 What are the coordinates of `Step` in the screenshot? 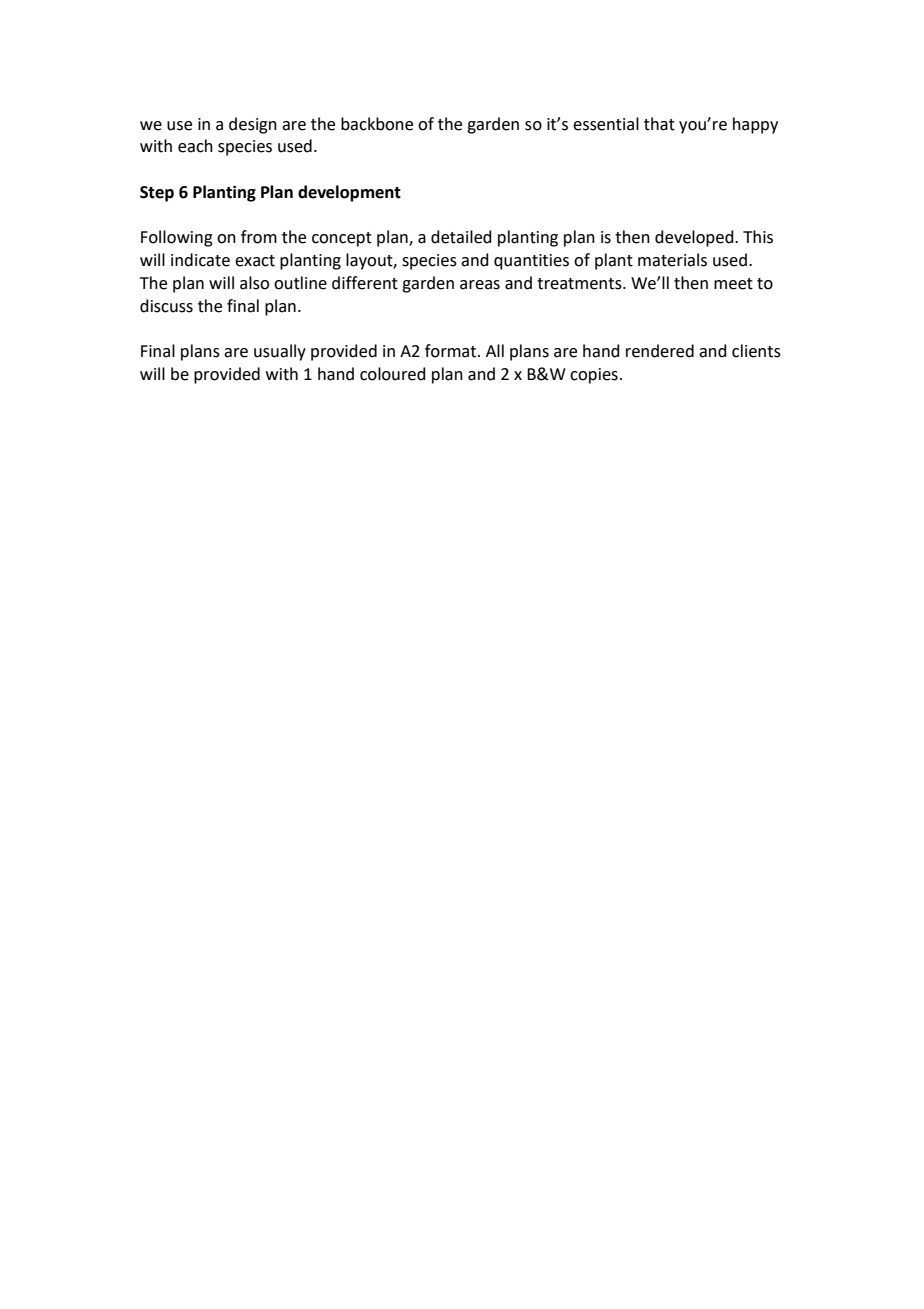 It's located at (157, 194).
